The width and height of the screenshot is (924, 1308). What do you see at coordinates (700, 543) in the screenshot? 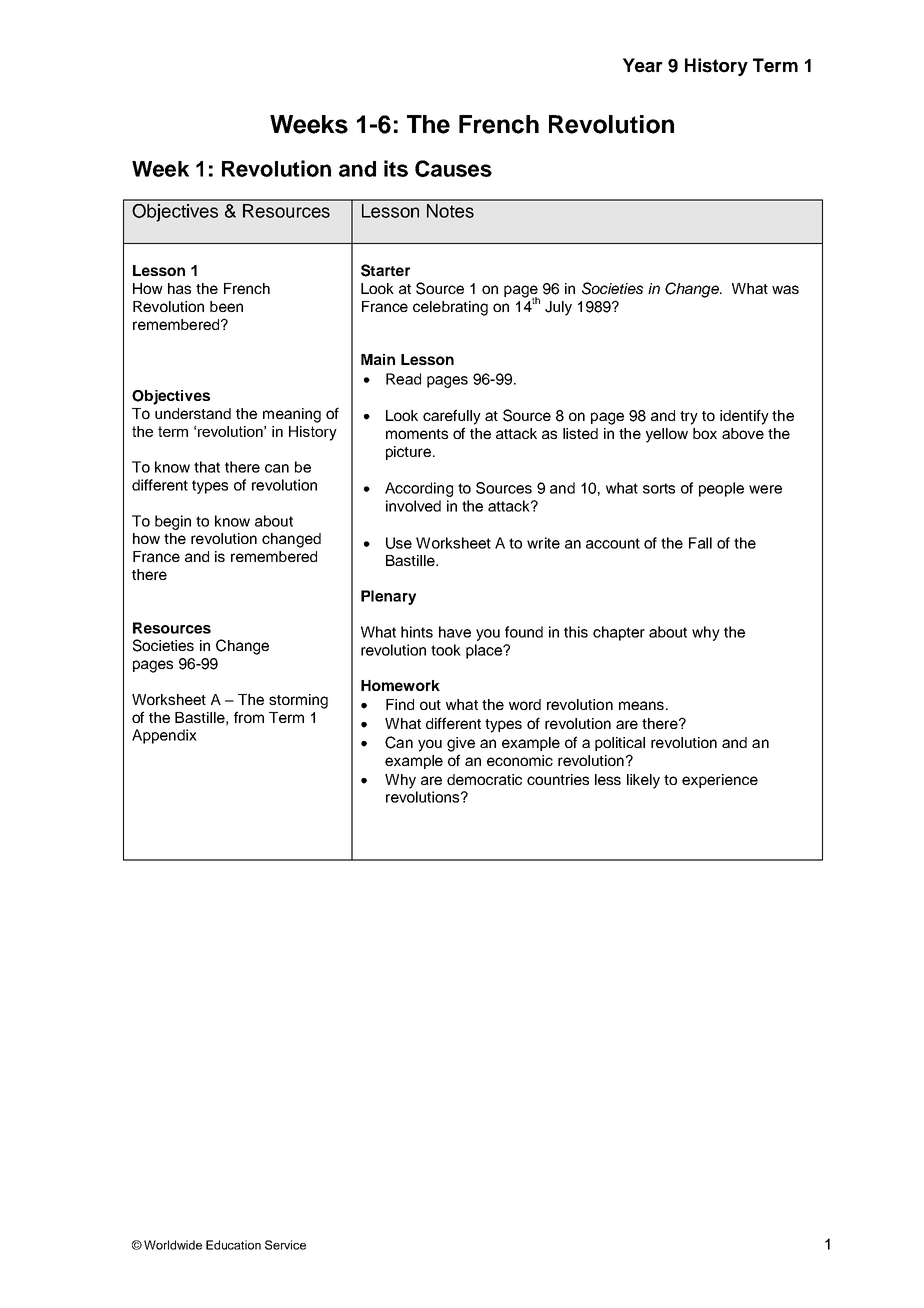
I see `Fall` at bounding box center [700, 543].
